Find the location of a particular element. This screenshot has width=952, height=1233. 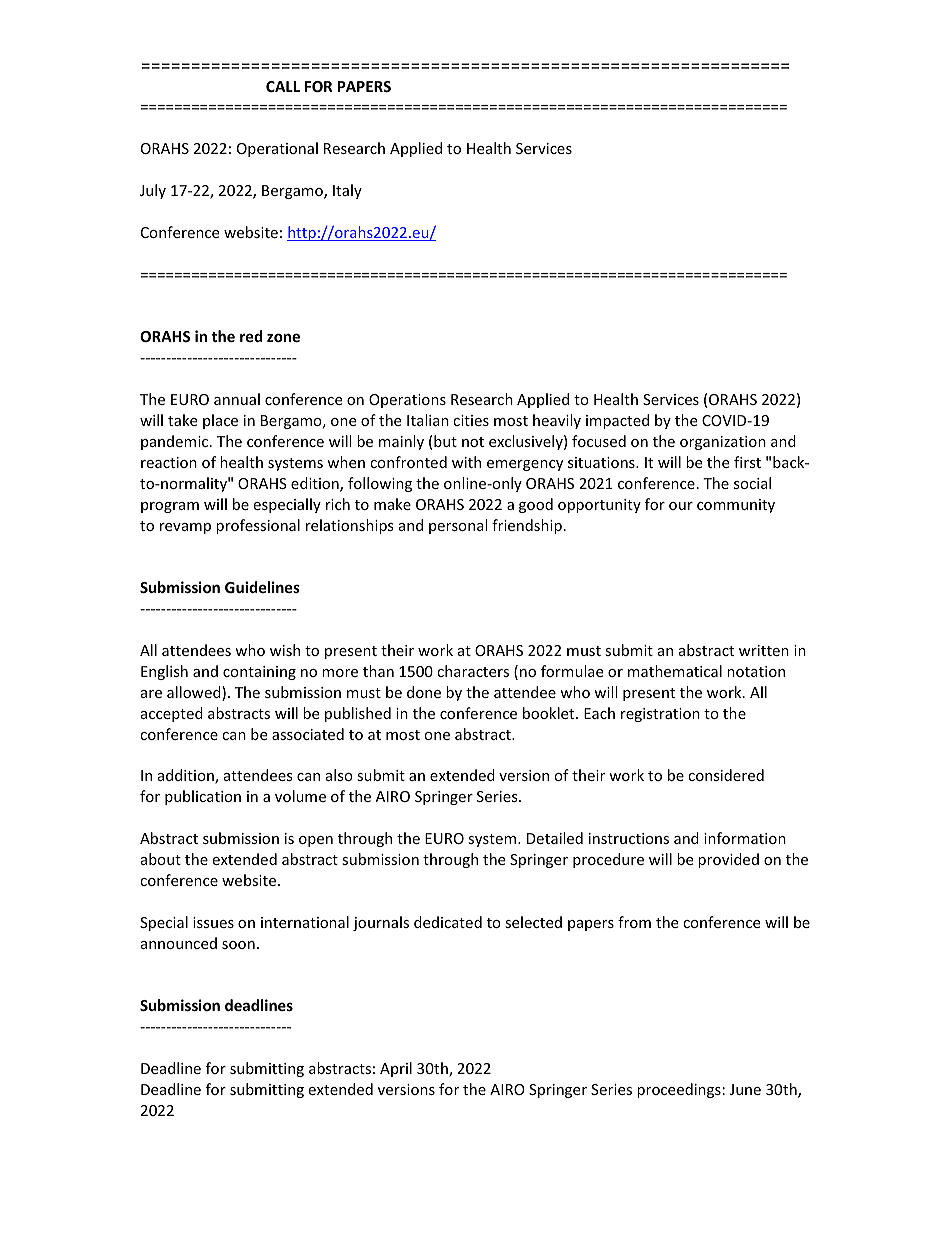

place is located at coordinates (220, 421).
